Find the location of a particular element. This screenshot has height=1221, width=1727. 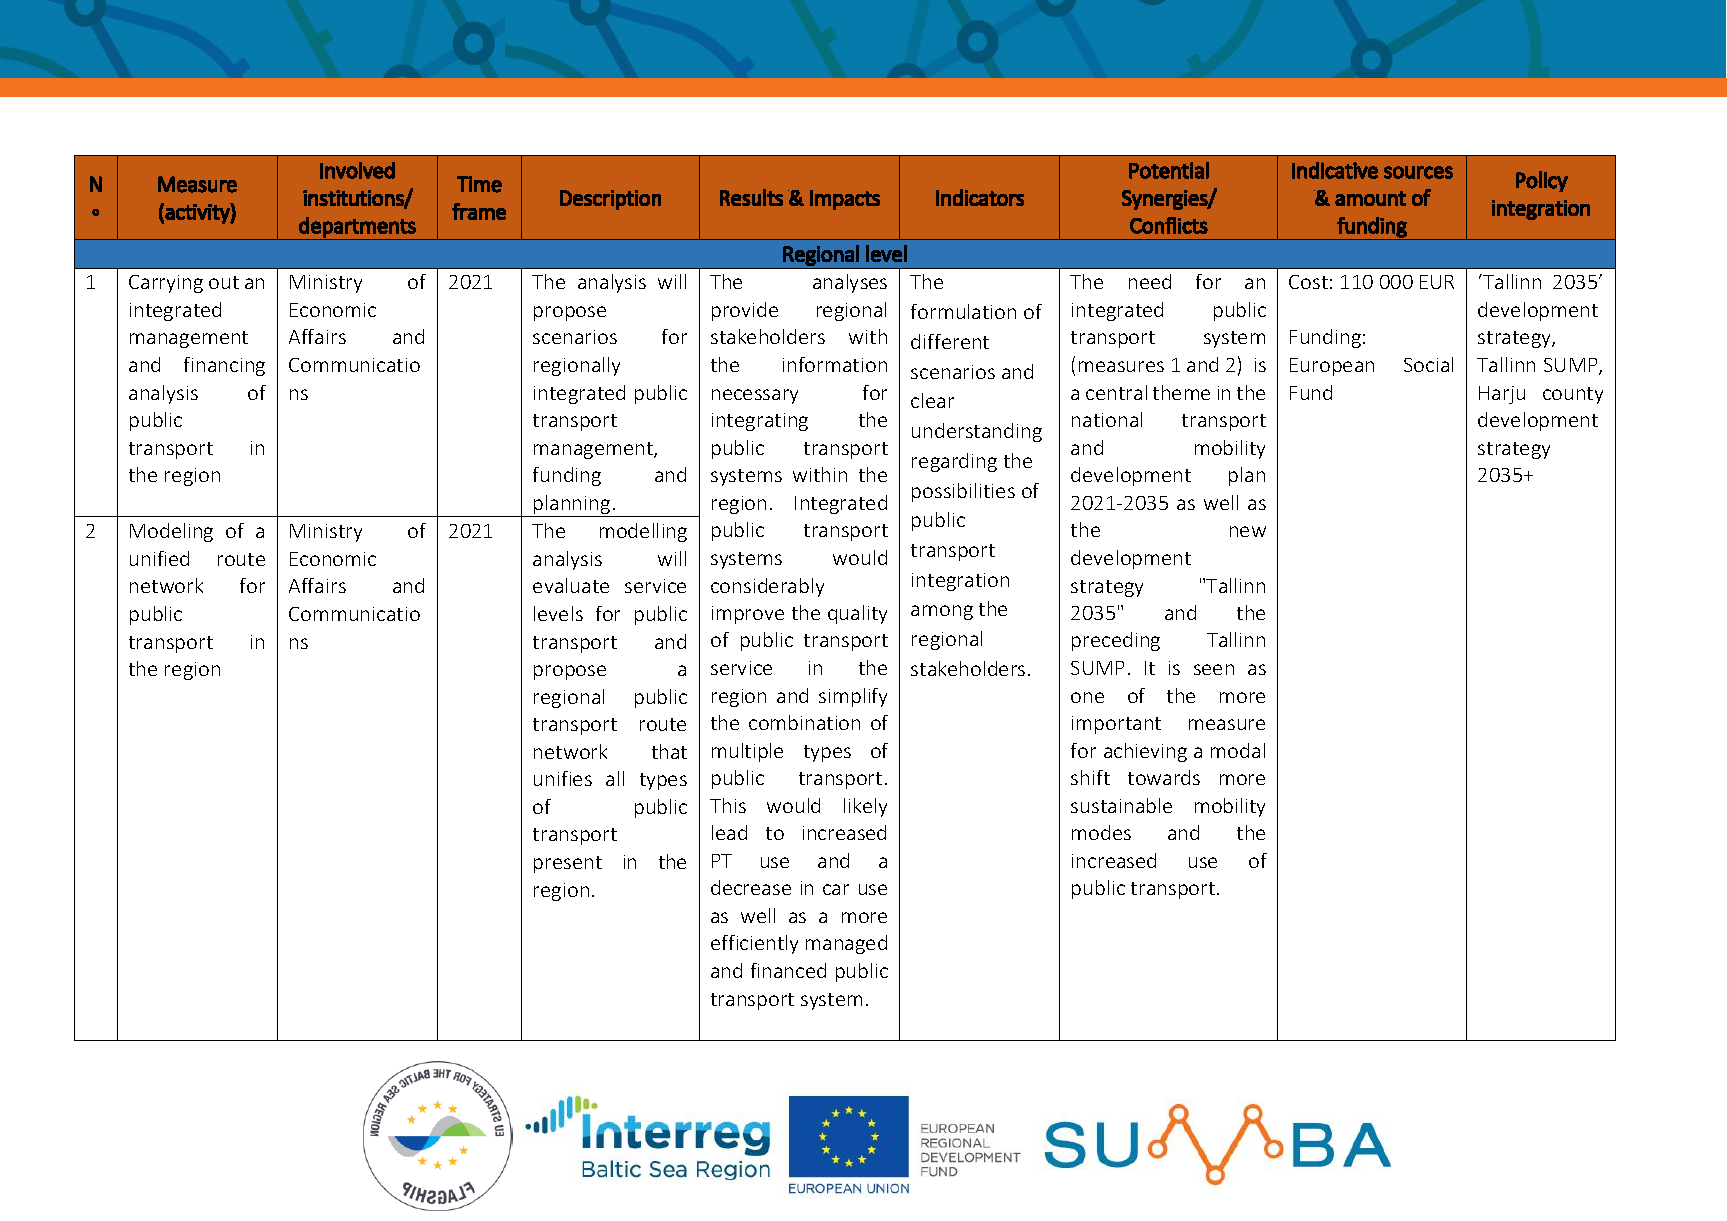

amount is located at coordinates (1370, 198).
